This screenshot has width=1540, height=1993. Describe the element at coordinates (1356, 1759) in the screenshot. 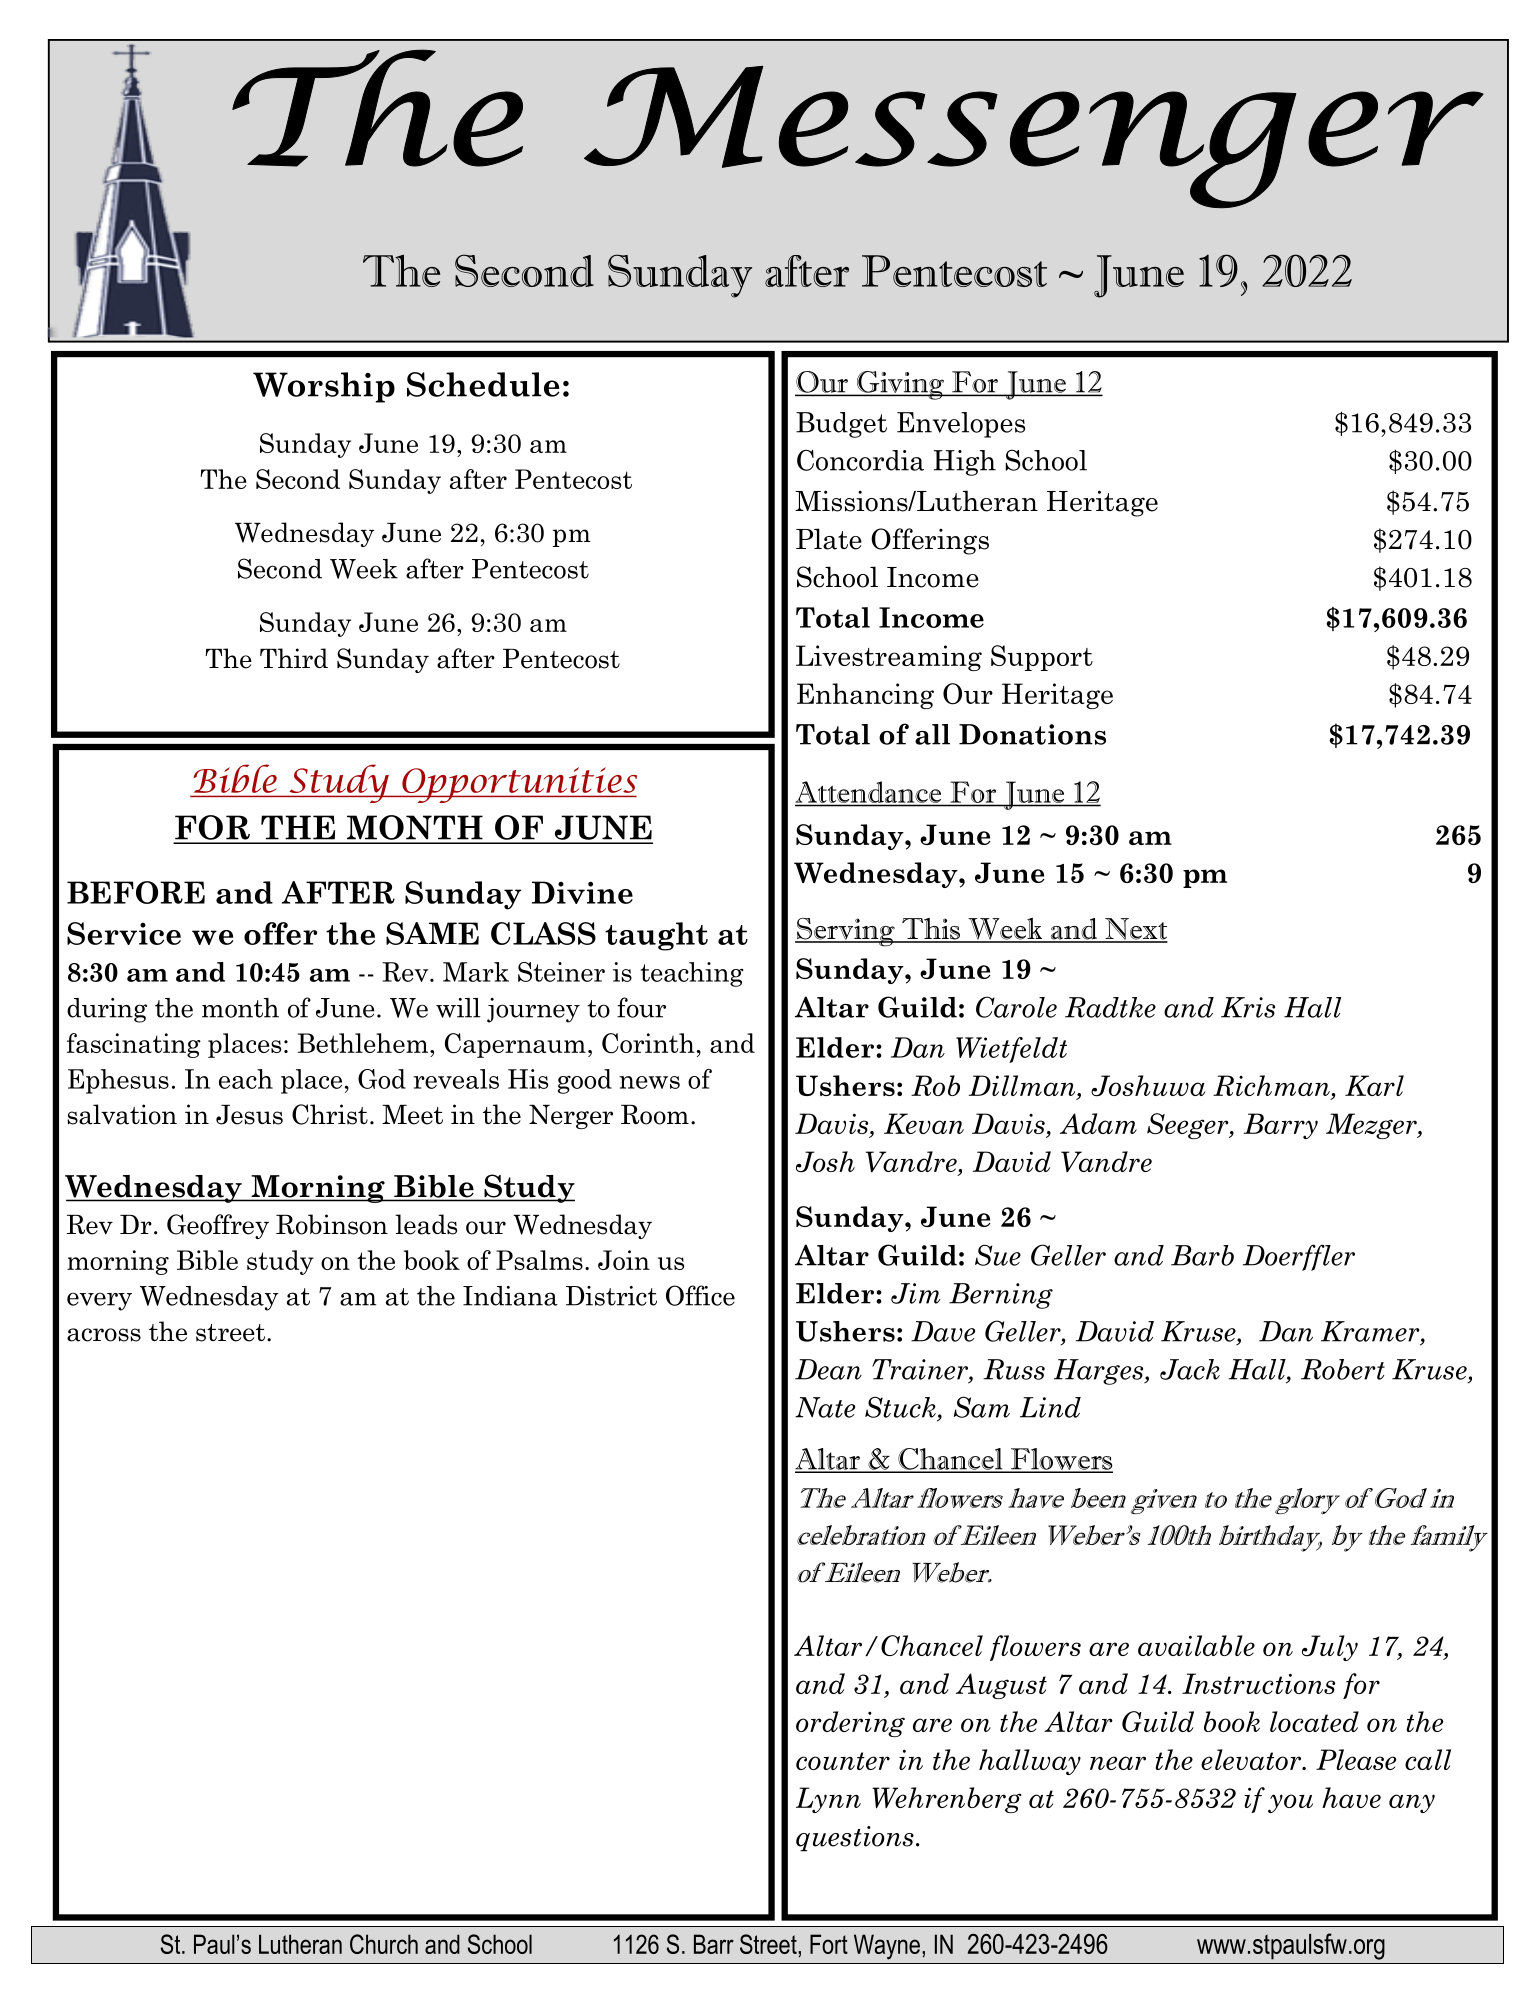

I see `Please` at that location.
